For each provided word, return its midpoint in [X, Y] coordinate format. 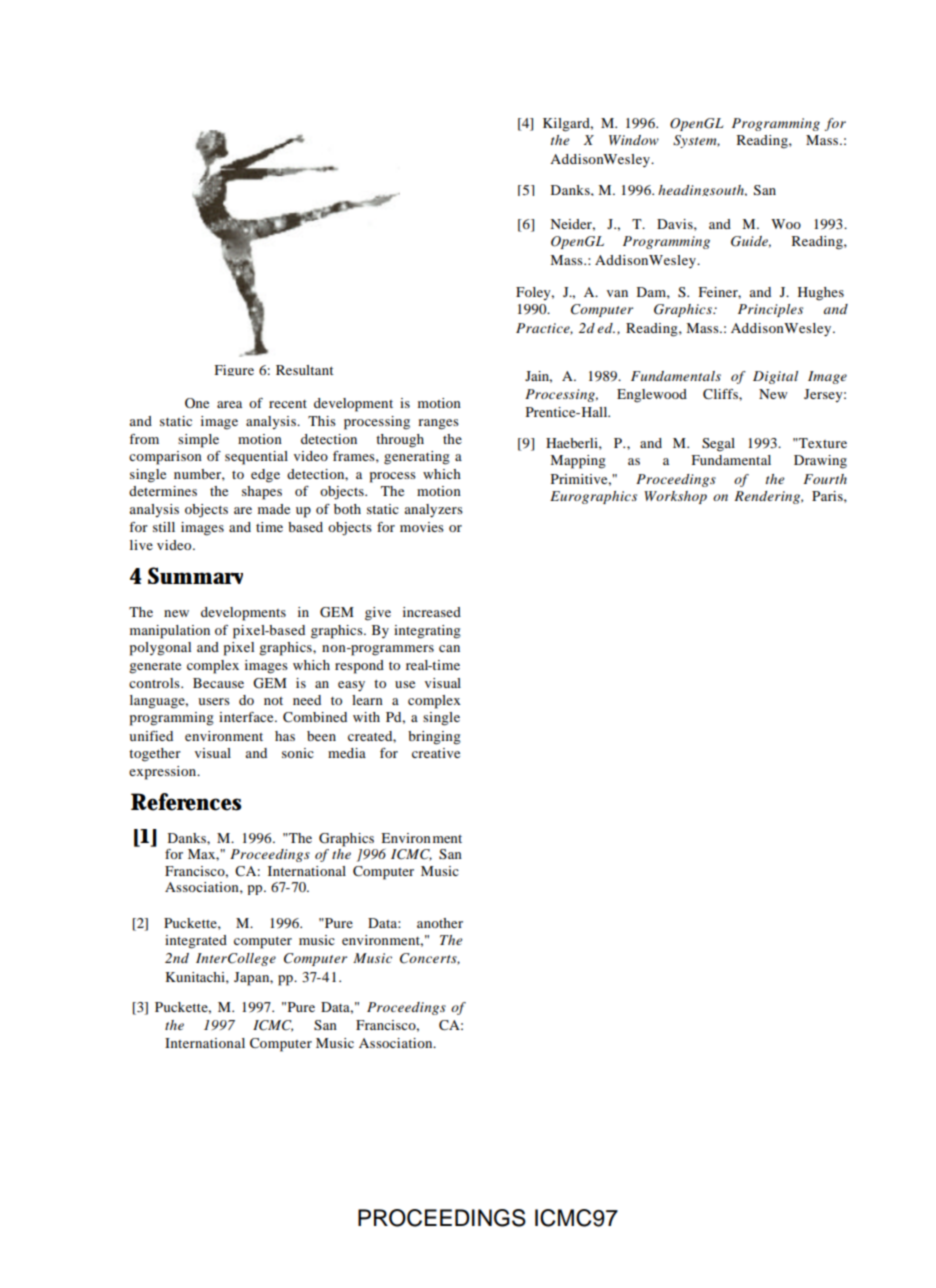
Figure [234, 370]
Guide [751, 242]
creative [436, 753]
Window [634, 140]
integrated [196, 942]
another [440, 923]
